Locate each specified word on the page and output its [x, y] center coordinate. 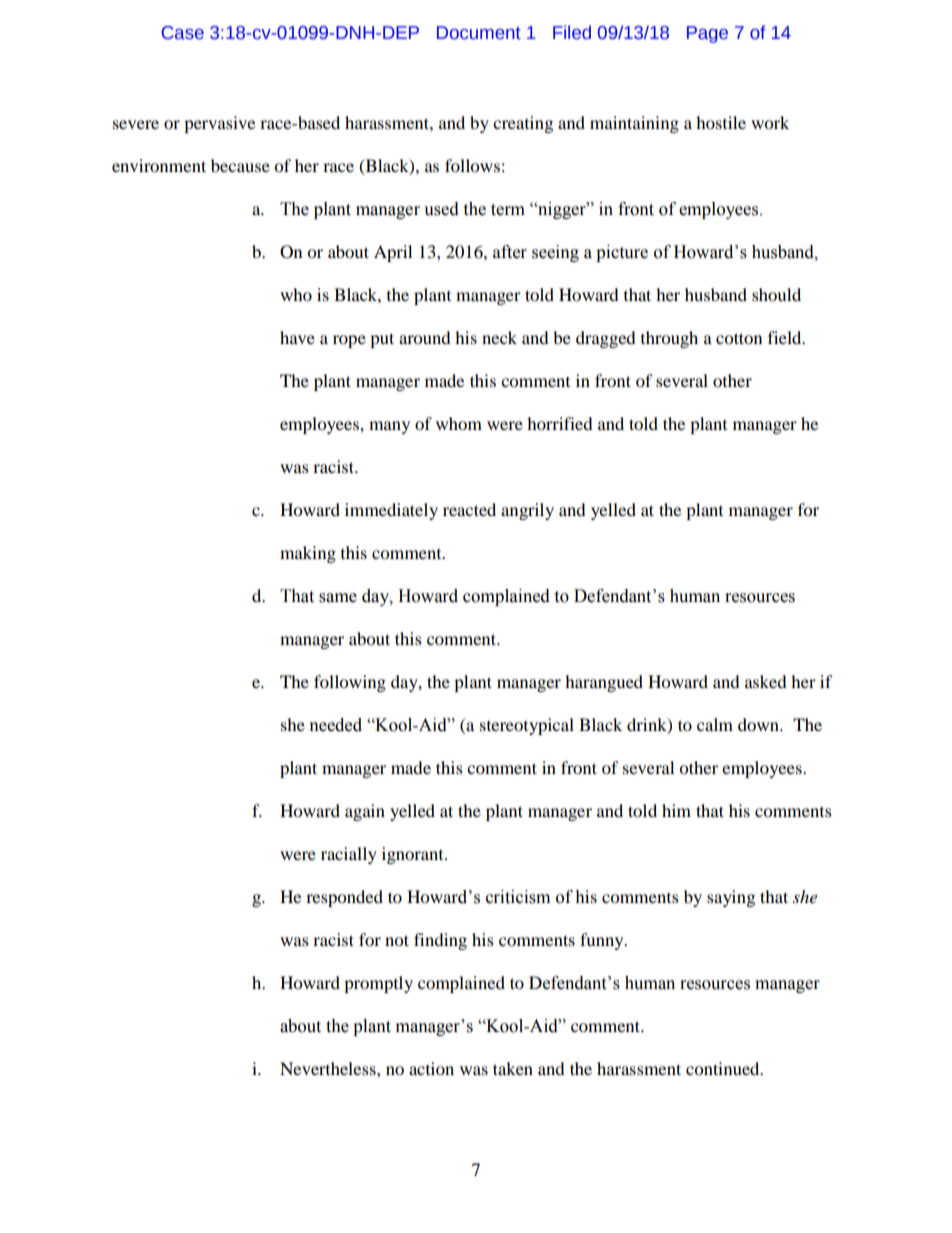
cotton [739, 338]
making [308, 554]
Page [707, 34]
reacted [469, 509]
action [431, 1068]
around [425, 337]
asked [766, 681]
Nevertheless [329, 1068]
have [297, 337]
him [676, 810]
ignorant [414, 855]
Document [479, 33]
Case [183, 33]
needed [336, 725]
